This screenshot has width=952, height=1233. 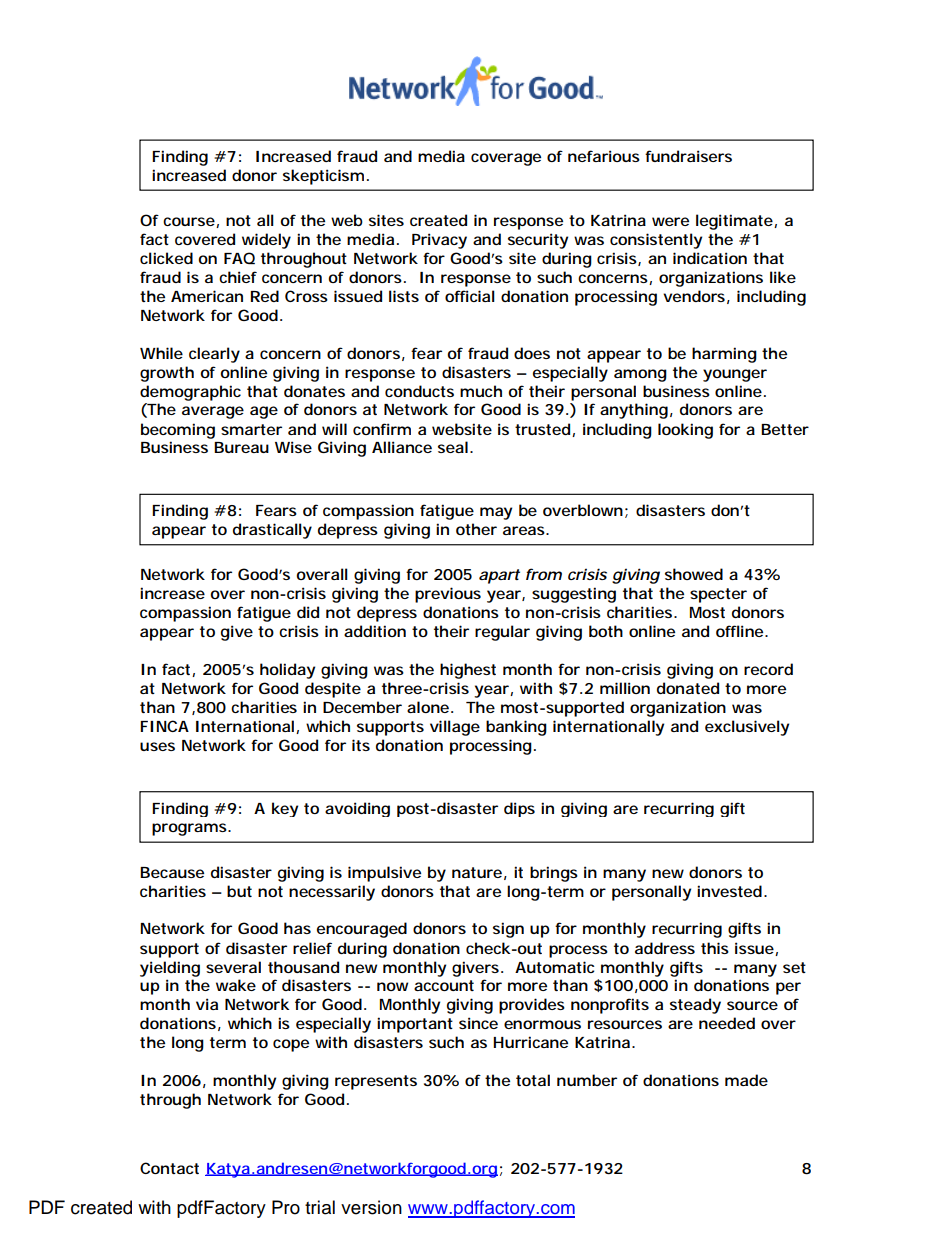 I want to click on Privacy, so click(x=439, y=241).
